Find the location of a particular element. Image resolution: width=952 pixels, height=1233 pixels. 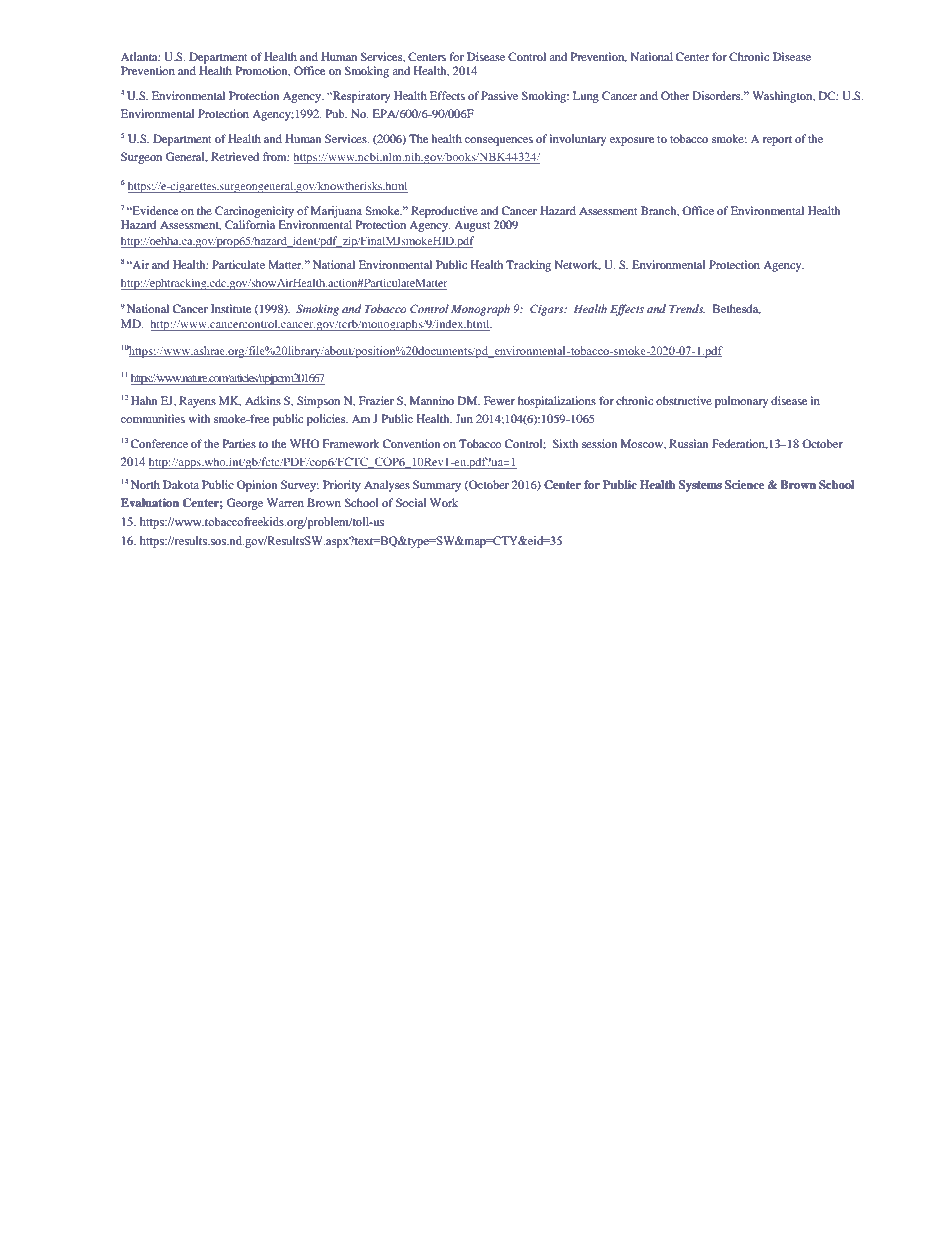

obstructive is located at coordinates (684, 400).
